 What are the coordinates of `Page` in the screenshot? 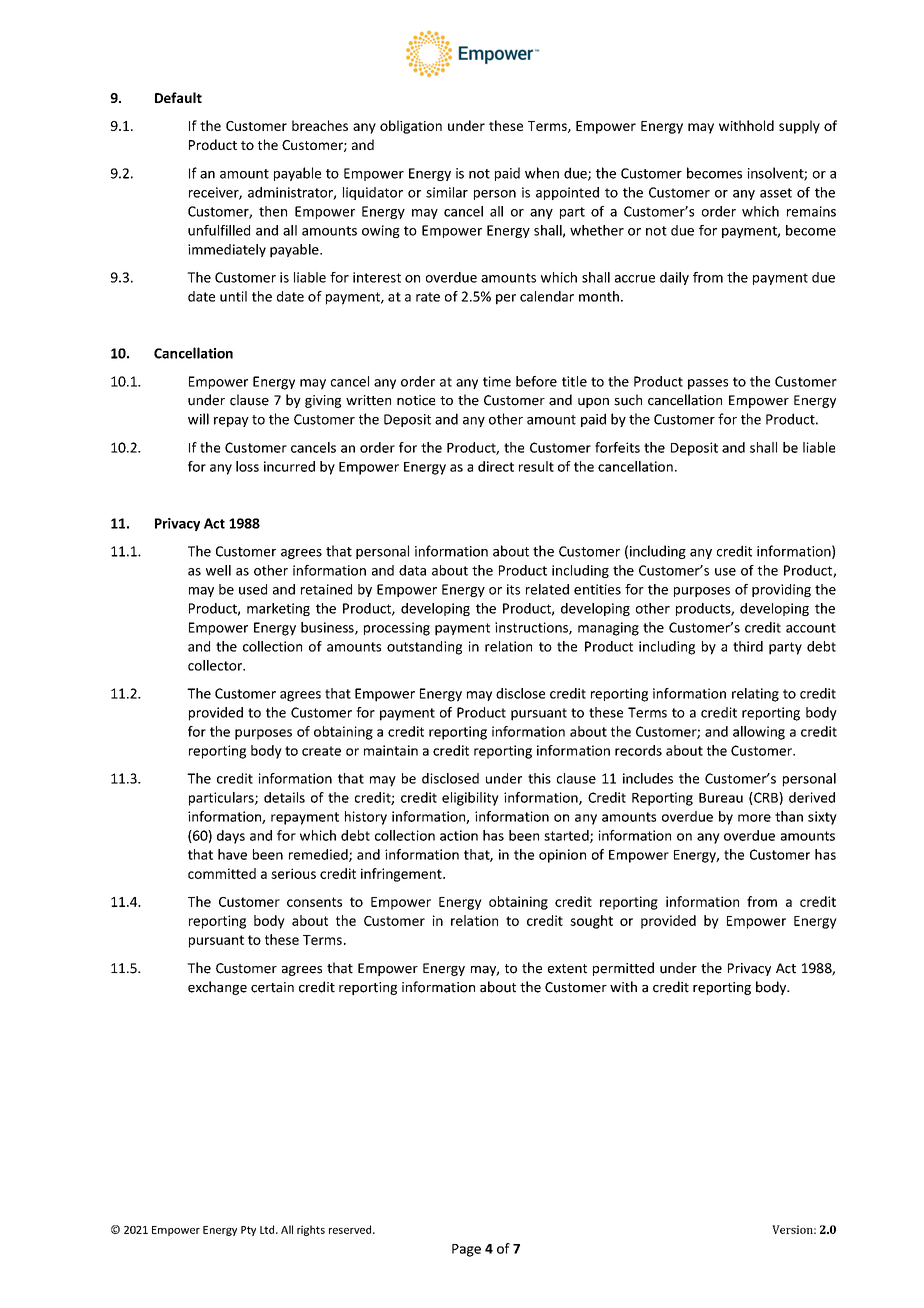 It's located at (466, 1250).
